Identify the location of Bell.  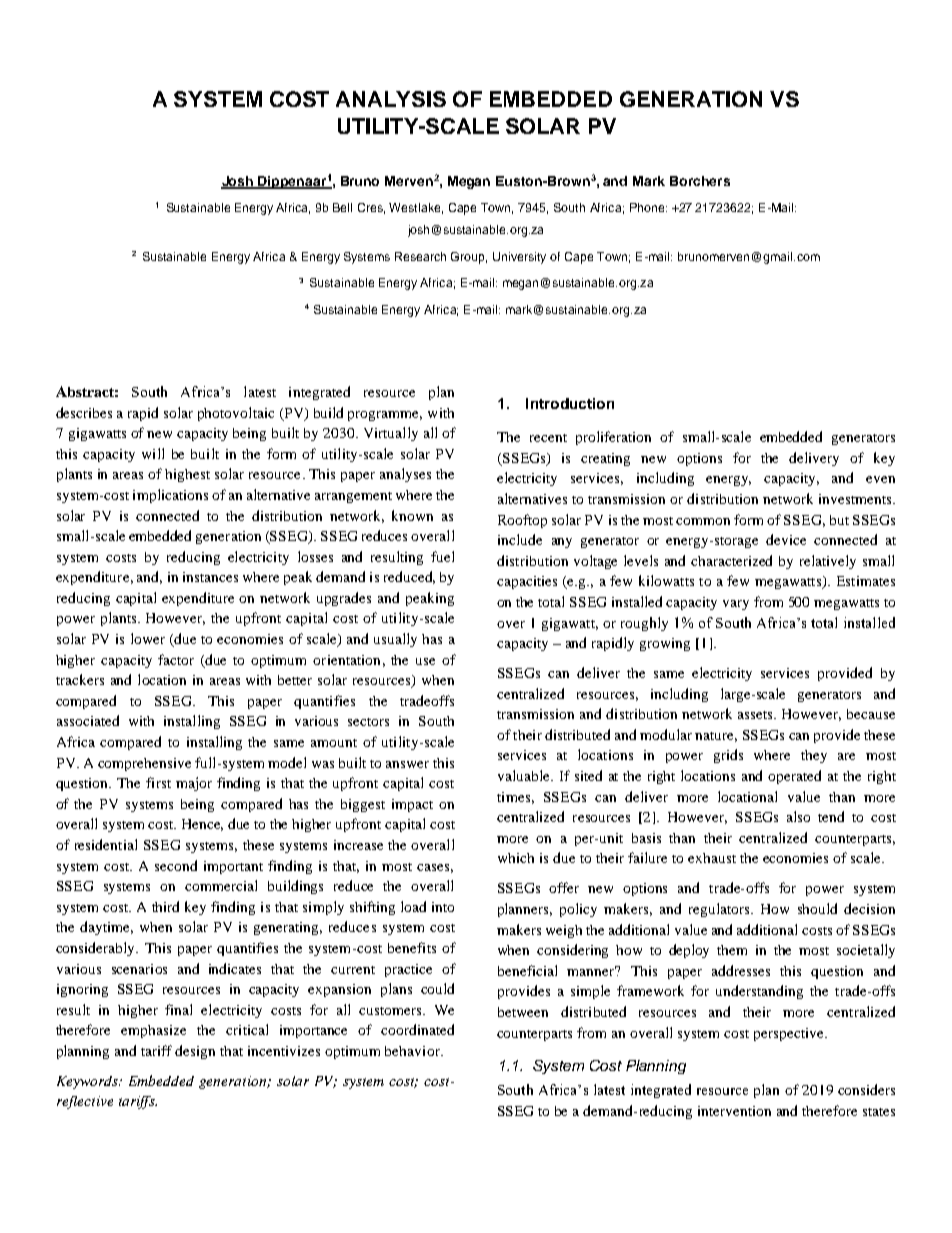
(342, 207).
